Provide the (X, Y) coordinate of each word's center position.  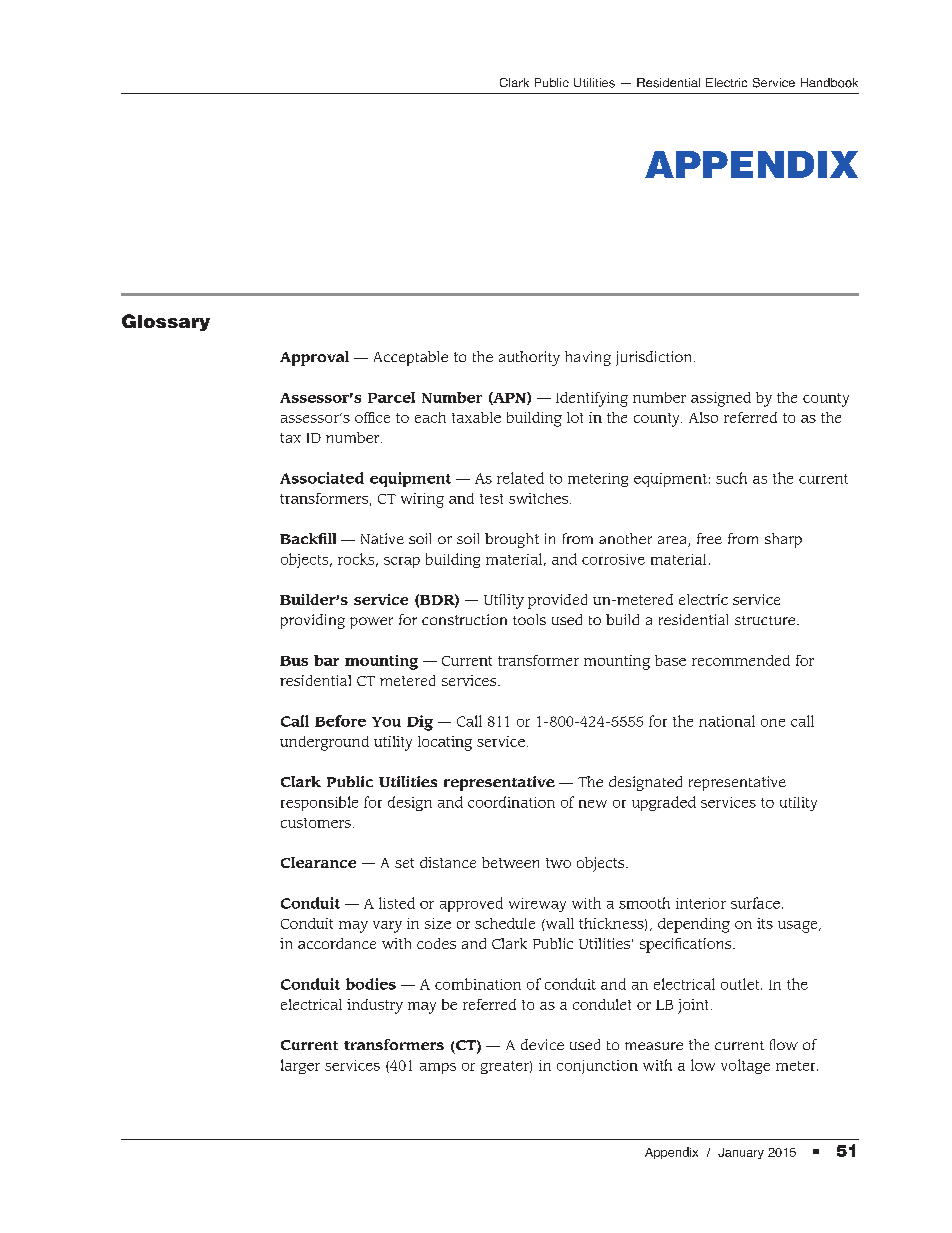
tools (529, 619)
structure (766, 620)
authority (529, 358)
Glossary (166, 322)
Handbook (829, 83)
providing (313, 621)
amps (438, 1068)
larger (300, 1066)
